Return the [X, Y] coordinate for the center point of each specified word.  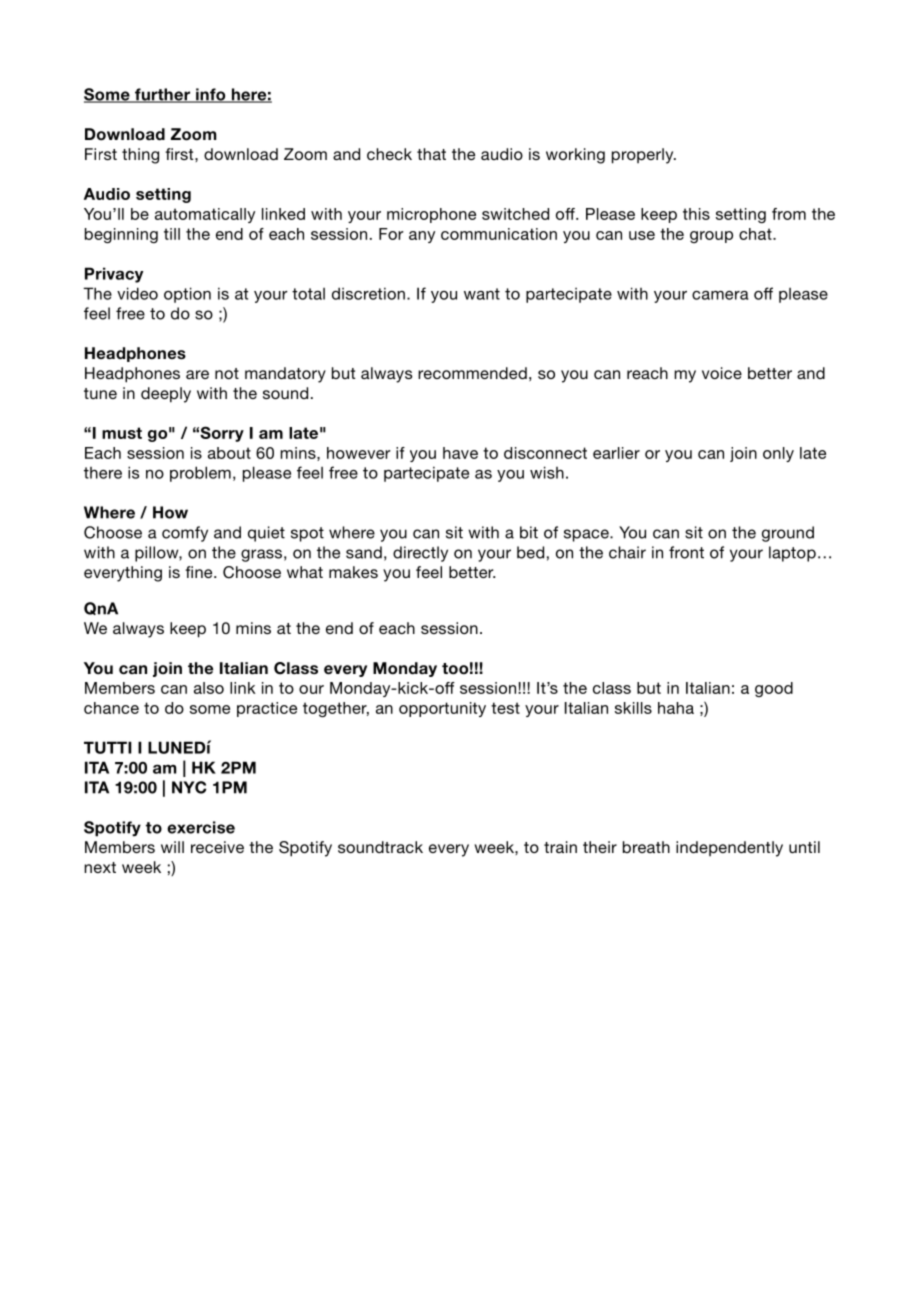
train [560, 847]
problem [200, 474]
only [778, 454]
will [172, 847]
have [460, 453]
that [431, 154]
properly [644, 156]
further [162, 95]
